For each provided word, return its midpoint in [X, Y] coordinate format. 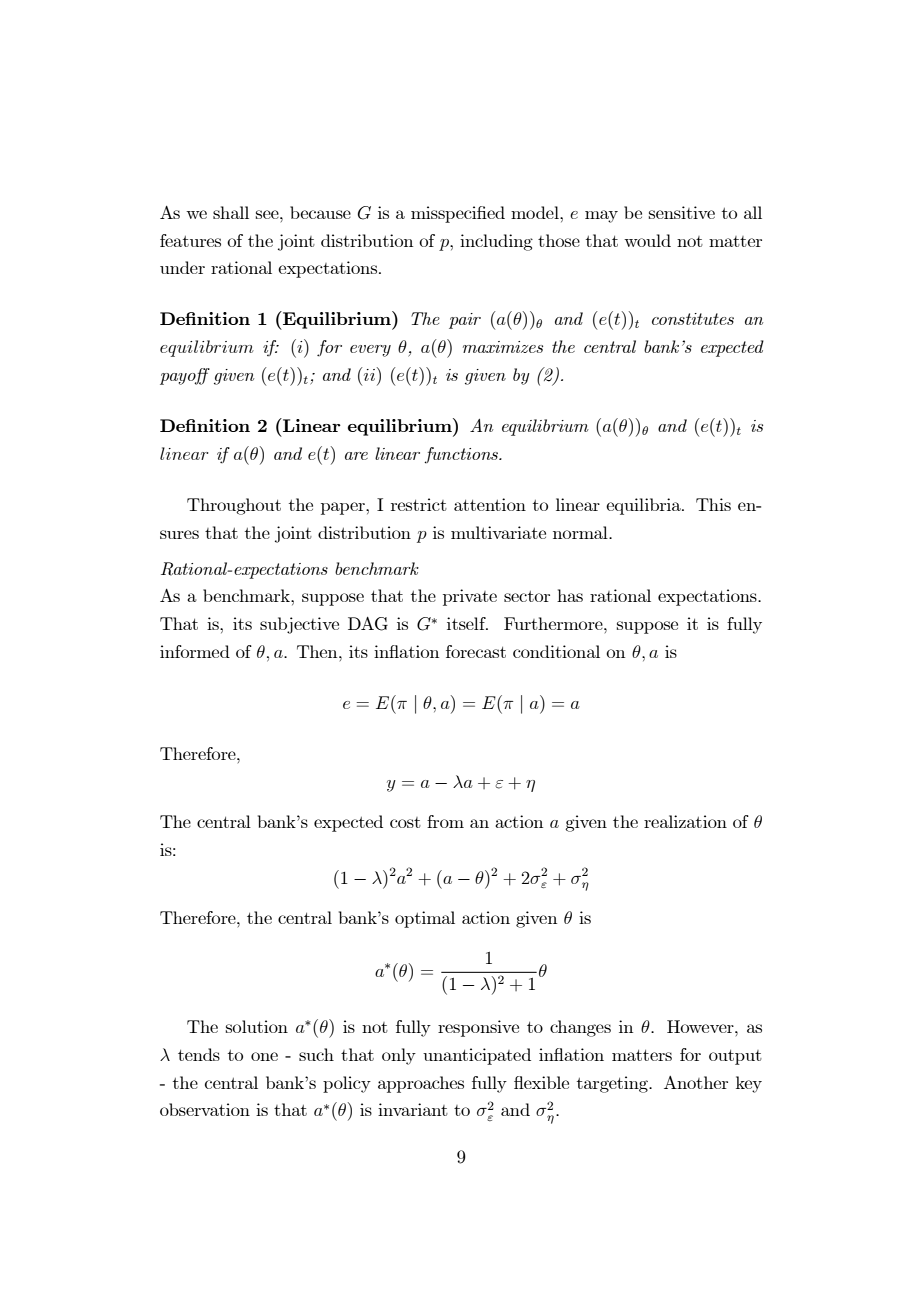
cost [405, 822]
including [496, 242]
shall [231, 212]
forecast [476, 651]
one [264, 1056]
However [701, 1026]
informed [195, 651]
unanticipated [477, 1056]
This [713, 504]
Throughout [234, 506]
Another [696, 1082]
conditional [556, 651]
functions [462, 455]
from [445, 821]
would [647, 240]
